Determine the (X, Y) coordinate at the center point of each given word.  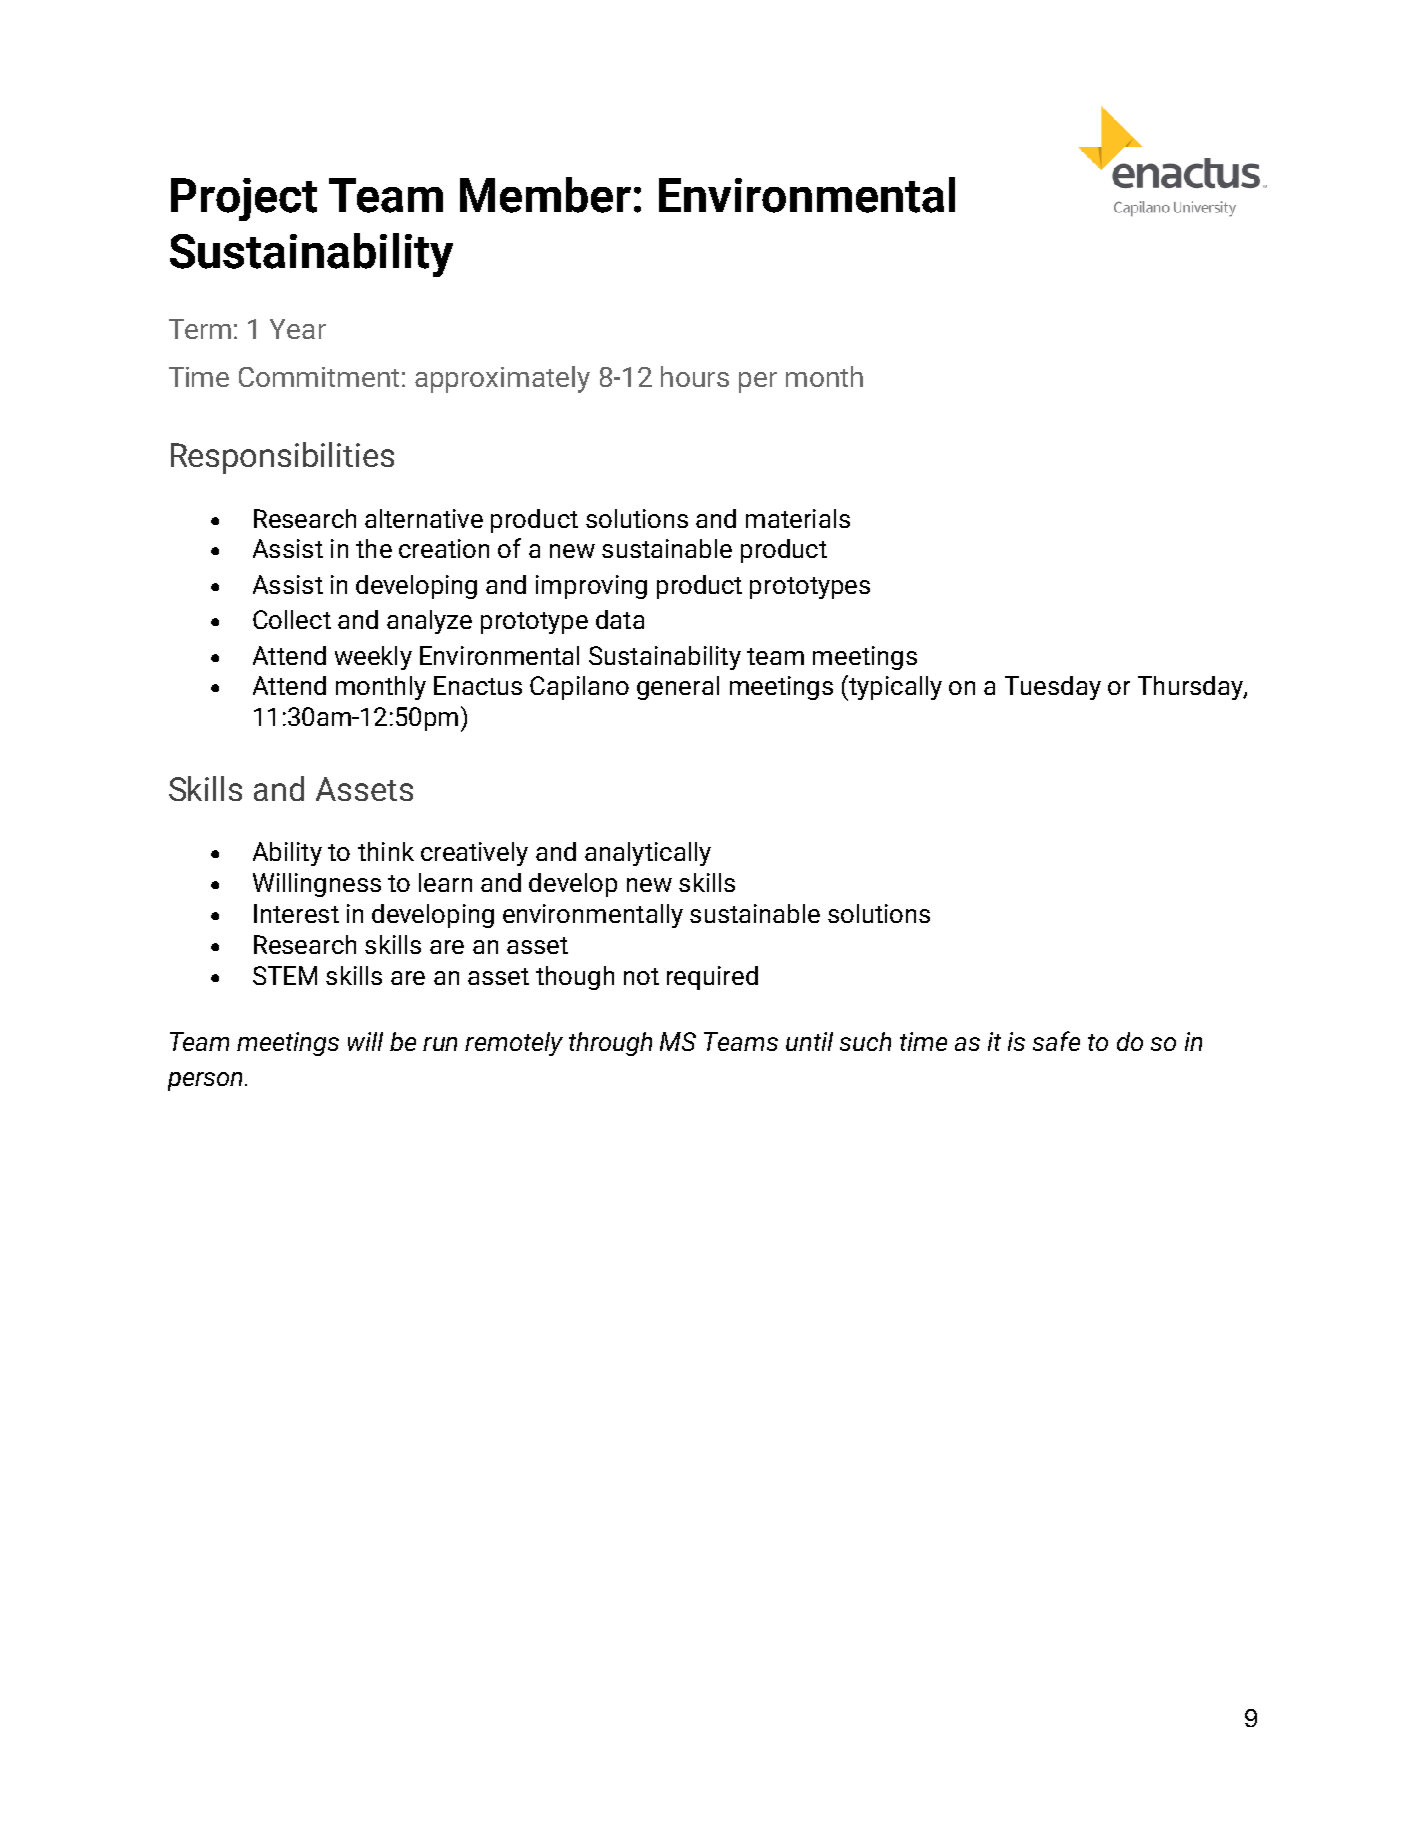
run (440, 1044)
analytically (648, 854)
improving (591, 587)
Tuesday (1053, 688)
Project (244, 199)
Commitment (319, 377)
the (374, 548)
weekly (373, 658)
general (678, 688)
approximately (502, 379)
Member (545, 195)
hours (695, 376)
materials (798, 518)
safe (1056, 1041)
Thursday (1191, 688)
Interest (296, 913)
